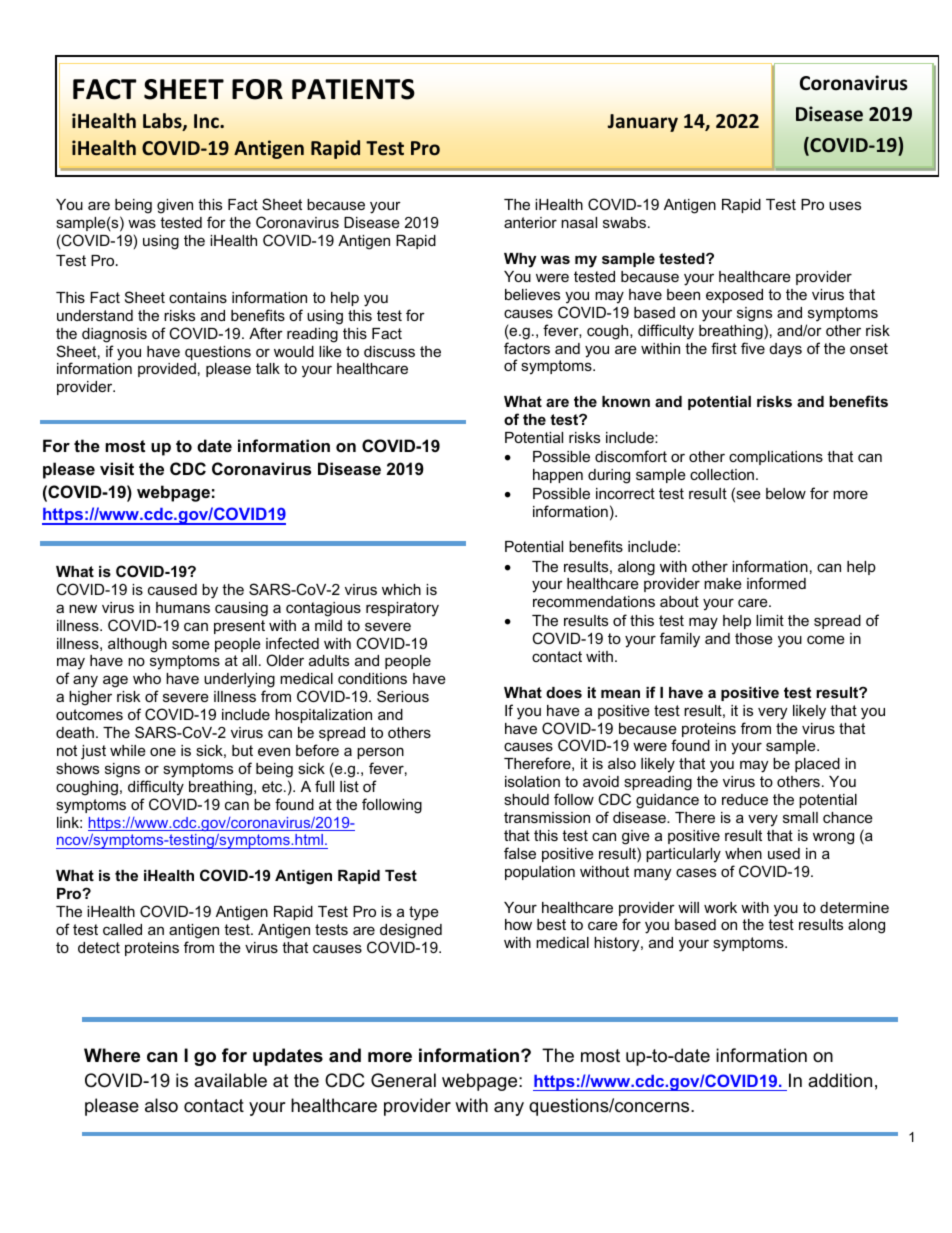  Describe the element at coordinates (532, 294) in the image. I see `believes` at that location.
